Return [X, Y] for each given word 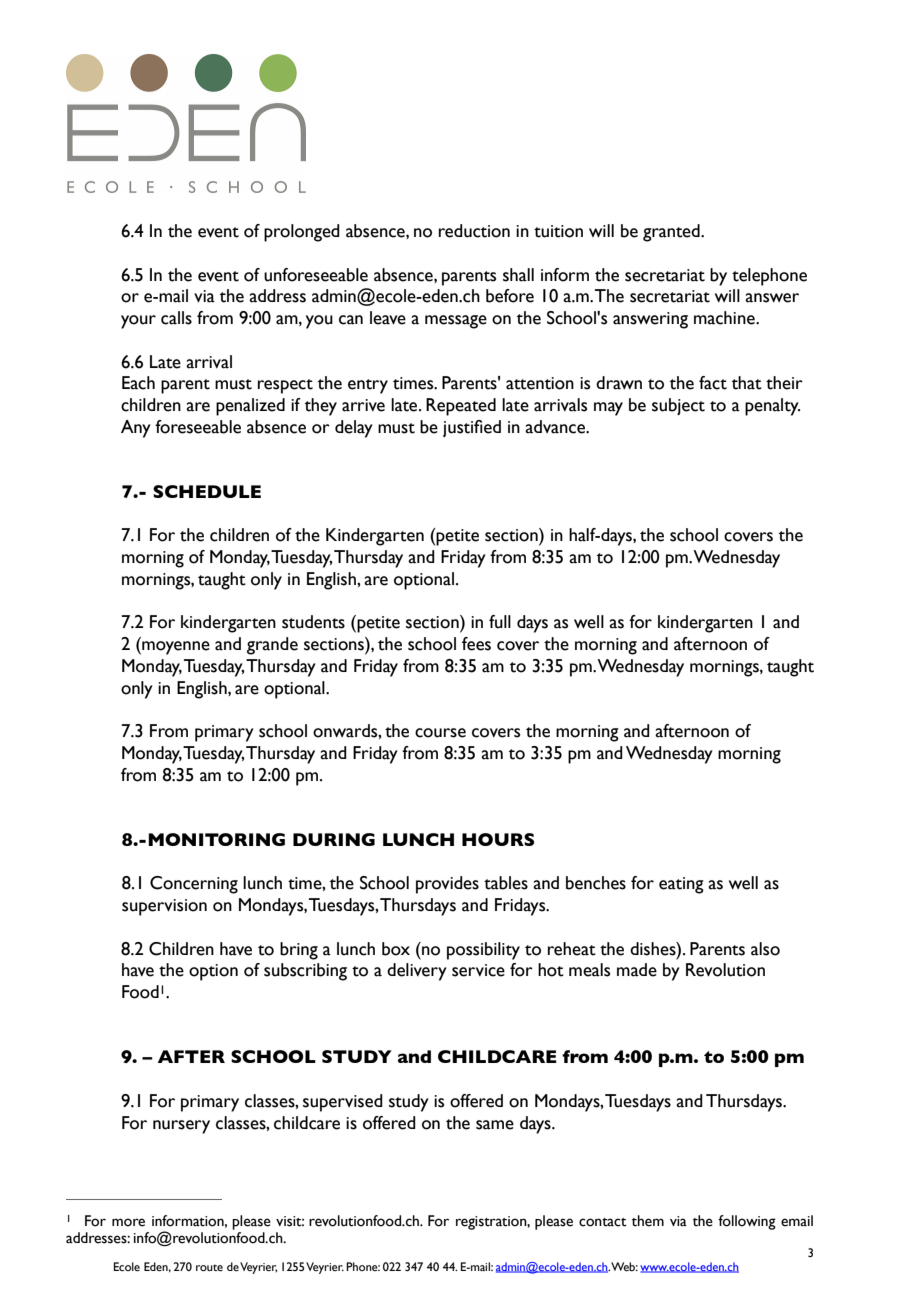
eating [681, 885]
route [209, 1267]
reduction [474, 231]
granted [672, 233]
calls [176, 318]
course [440, 733]
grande [272, 646]
